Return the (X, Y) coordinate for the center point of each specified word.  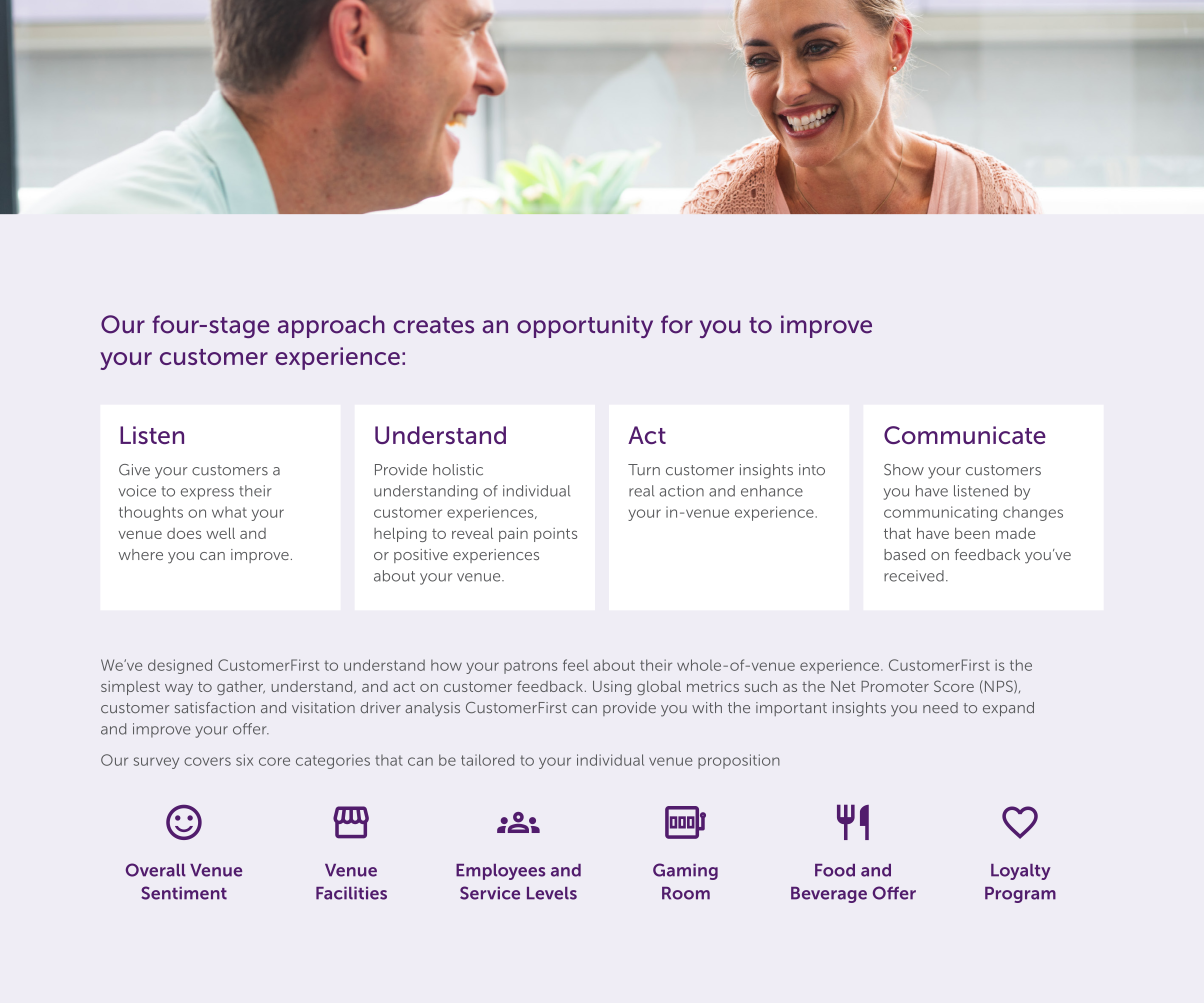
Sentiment (184, 893)
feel (576, 665)
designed (180, 666)
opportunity (585, 326)
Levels (552, 893)
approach (331, 326)
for (677, 324)
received (914, 576)
